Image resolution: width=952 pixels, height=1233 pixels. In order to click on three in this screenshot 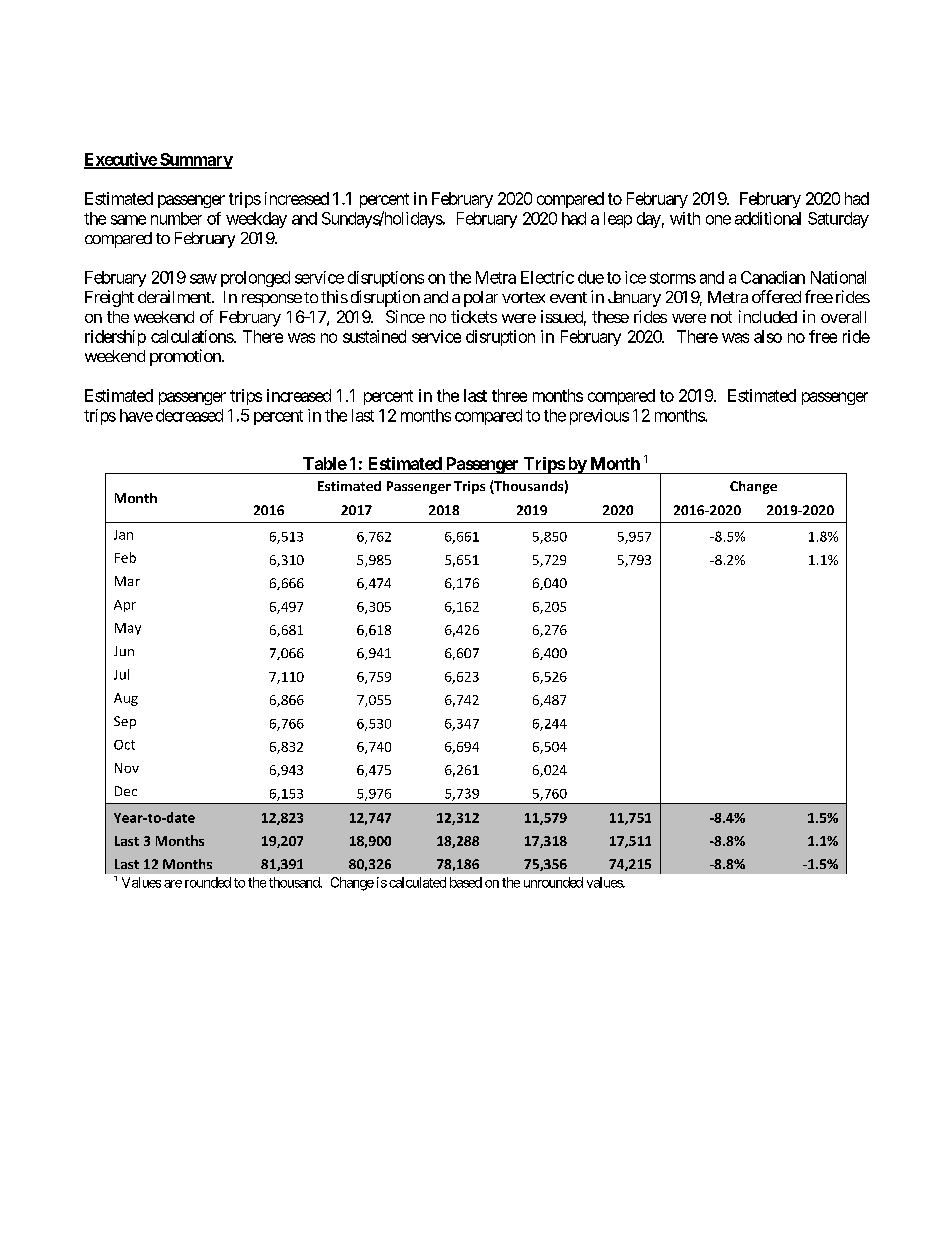, I will do `click(509, 395)`.
